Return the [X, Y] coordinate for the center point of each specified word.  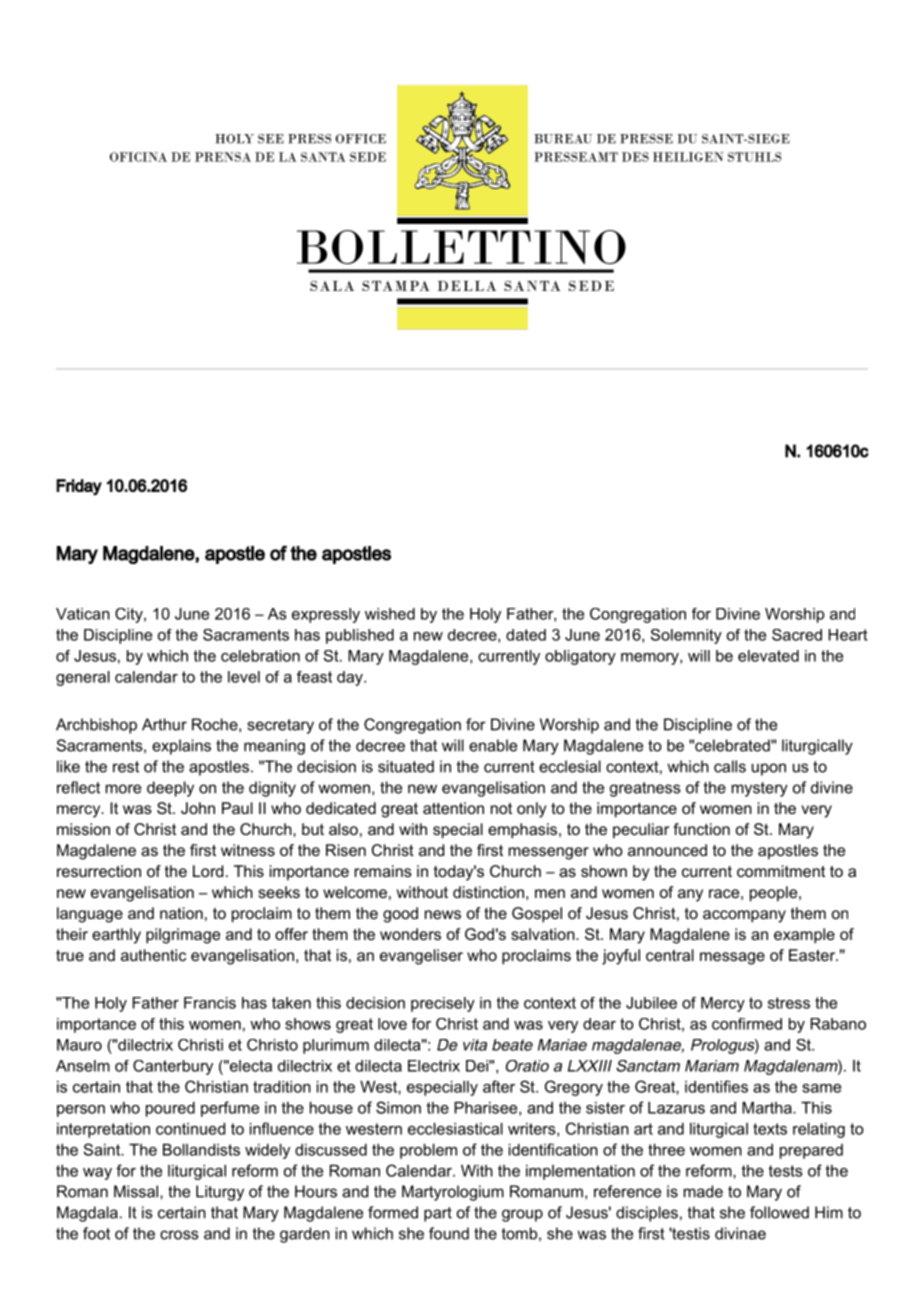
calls [730, 766]
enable [493, 745]
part [438, 1214]
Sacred [797, 635]
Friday [79, 487]
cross [179, 1235]
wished [390, 614]
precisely [443, 1004]
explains [181, 747]
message [732, 958]
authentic [153, 955]
